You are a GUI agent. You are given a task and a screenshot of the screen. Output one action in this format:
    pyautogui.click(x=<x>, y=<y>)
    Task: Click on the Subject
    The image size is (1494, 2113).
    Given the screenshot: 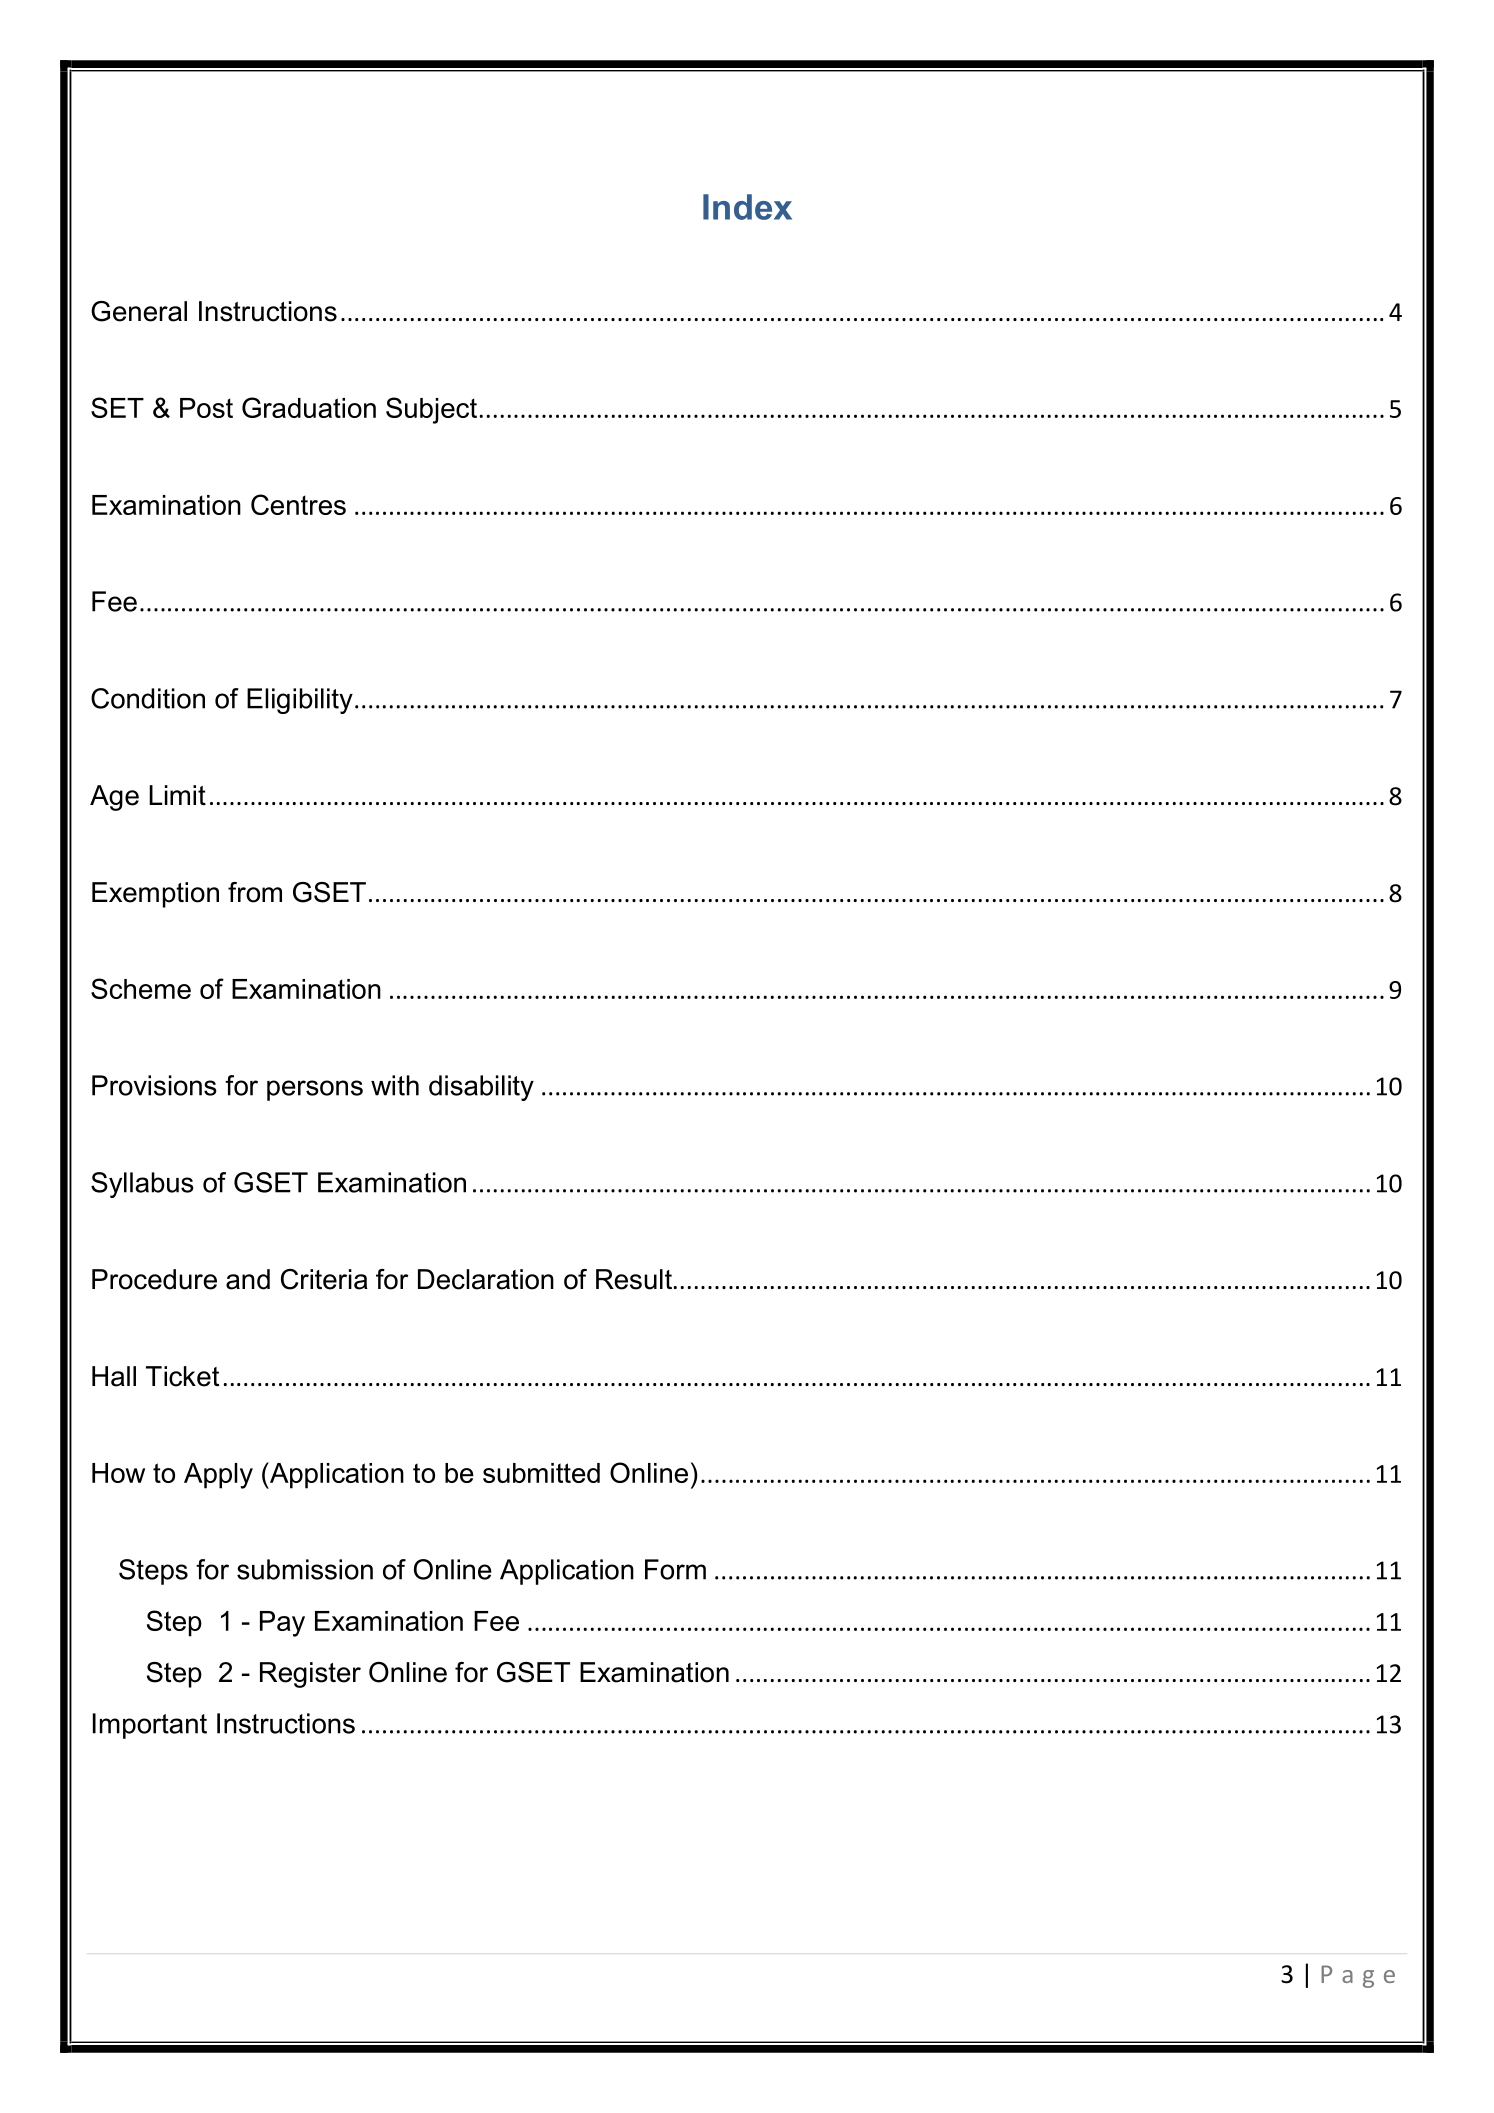 What is the action you would take?
    pyautogui.click(x=431, y=410)
